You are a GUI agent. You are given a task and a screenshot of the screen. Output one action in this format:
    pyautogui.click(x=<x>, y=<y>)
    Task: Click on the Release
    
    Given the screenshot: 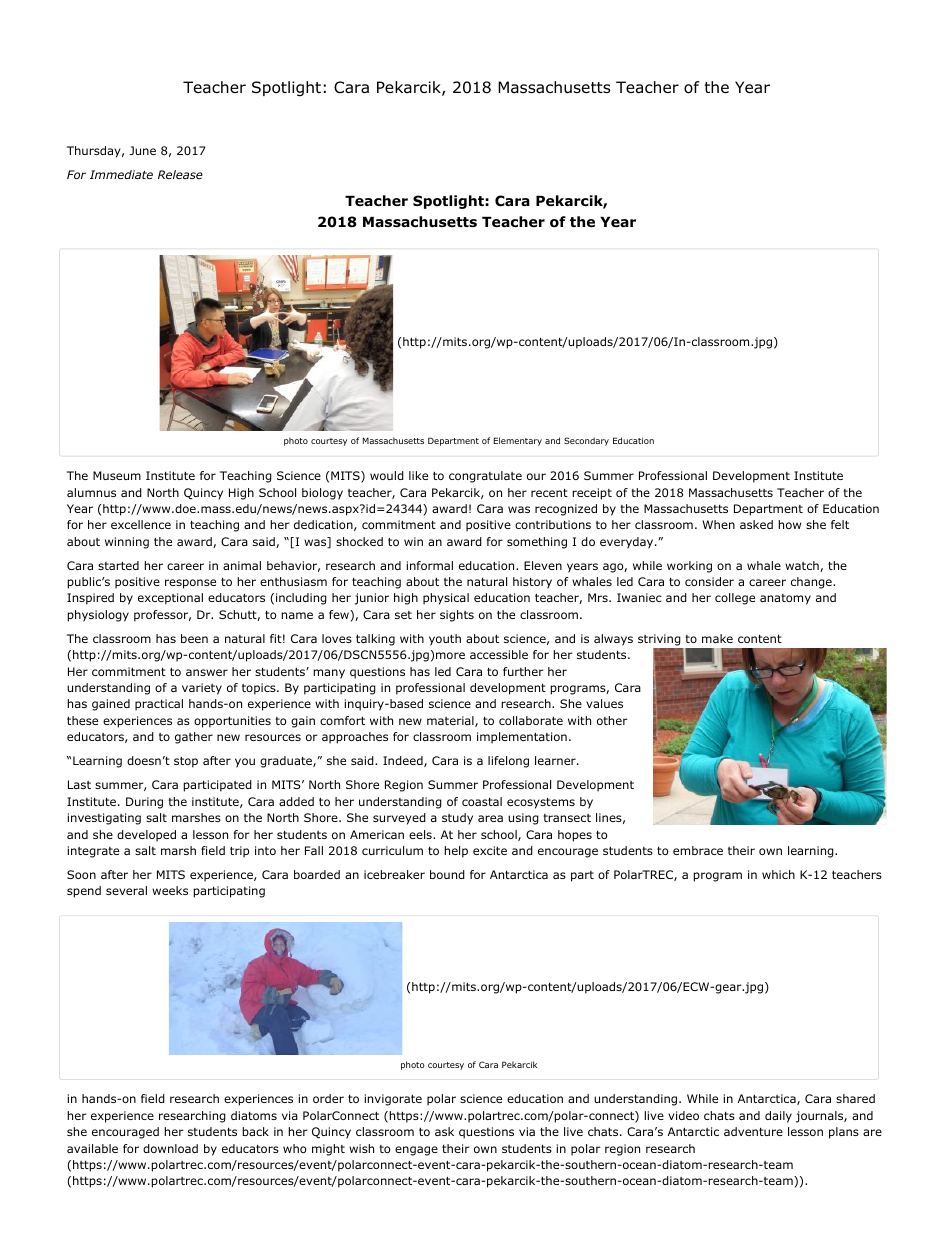 What is the action you would take?
    pyautogui.click(x=180, y=174)
